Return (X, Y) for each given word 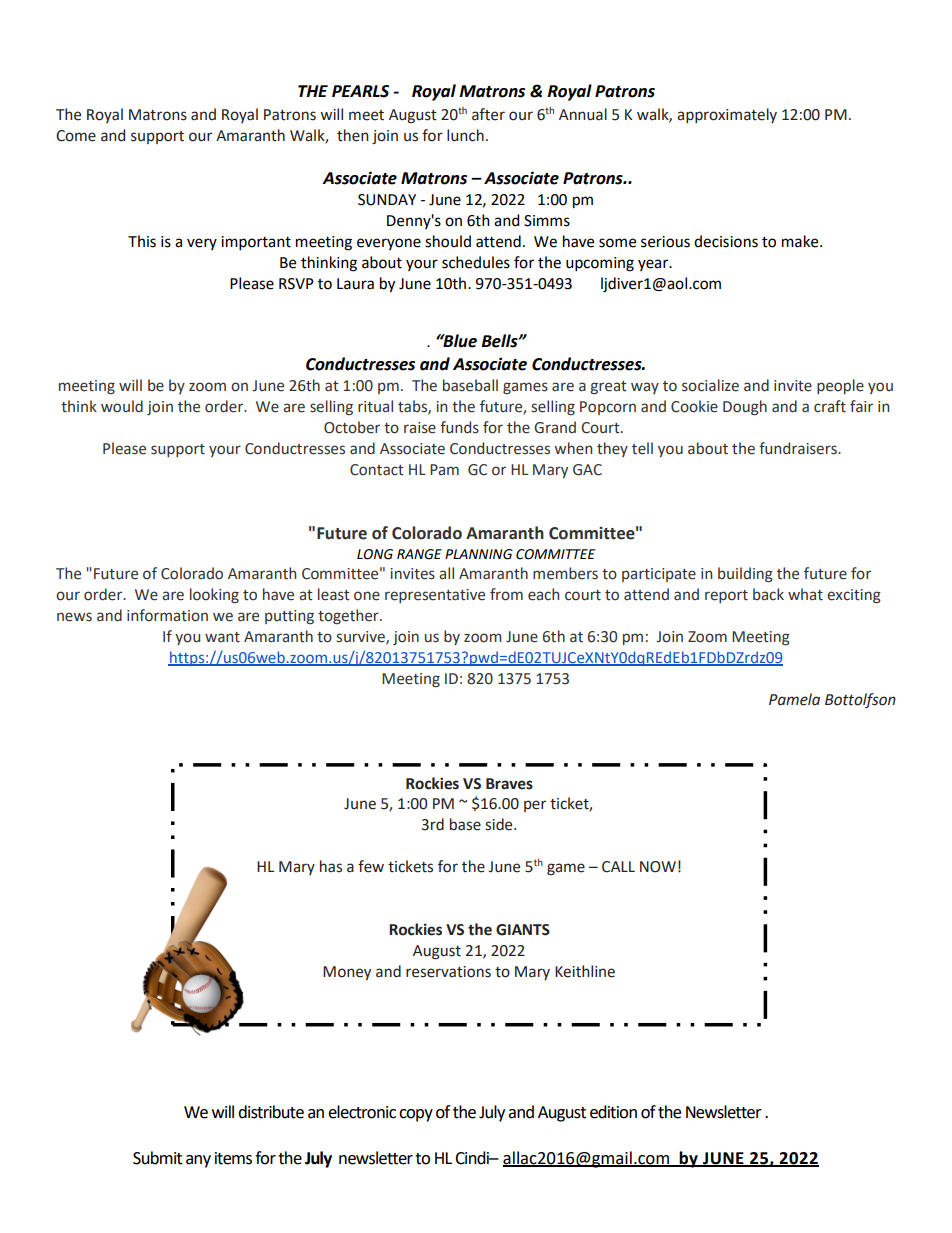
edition (613, 1112)
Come (76, 136)
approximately (727, 115)
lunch (465, 135)
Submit (157, 1158)
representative (435, 596)
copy (416, 1115)
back (768, 594)
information (167, 615)
